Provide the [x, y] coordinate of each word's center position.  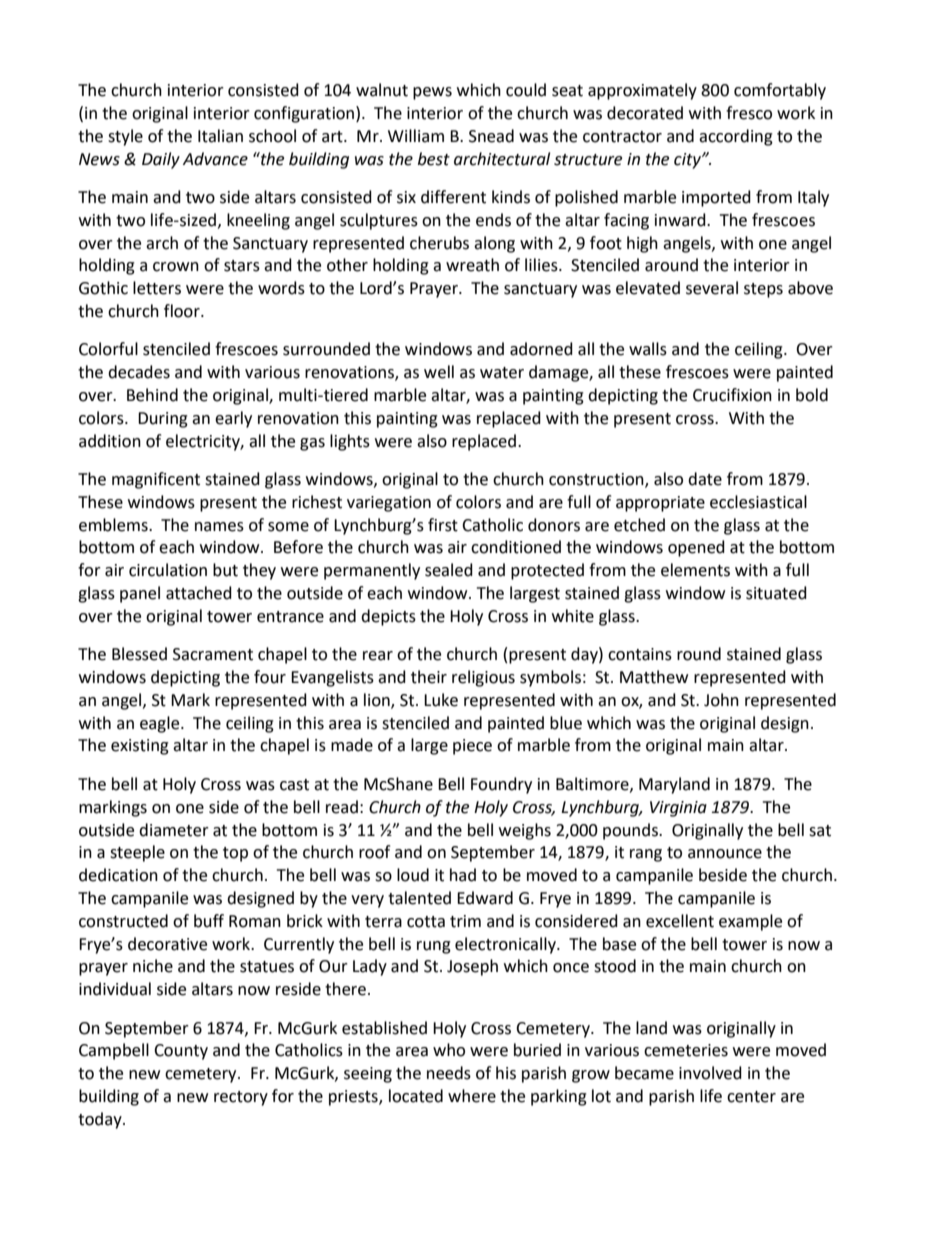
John [721, 700]
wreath [472, 265]
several [712, 288]
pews [432, 93]
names [219, 527]
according [736, 137]
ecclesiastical [758, 502]
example [750, 922]
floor [183, 311]
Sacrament [213, 654]
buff [209, 921]
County [181, 1052]
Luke [441, 700]
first [443, 525]
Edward [485, 898]
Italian [220, 136]
